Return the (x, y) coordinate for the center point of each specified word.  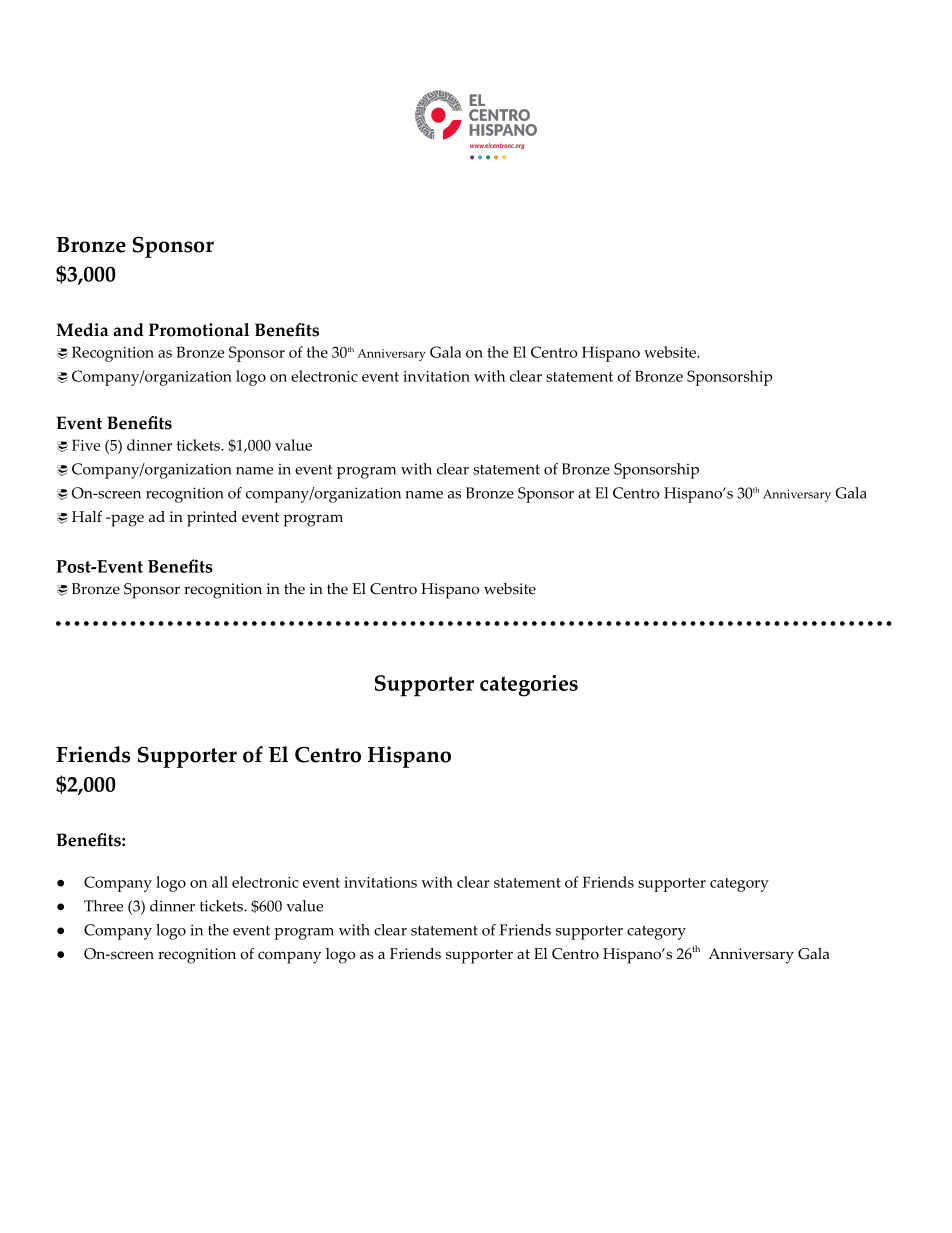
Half (87, 516)
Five (86, 445)
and (128, 330)
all (220, 882)
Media (82, 330)
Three (103, 906)
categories (529, 686)
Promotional (199, 330)
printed (212, 519)
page (126, 520)
